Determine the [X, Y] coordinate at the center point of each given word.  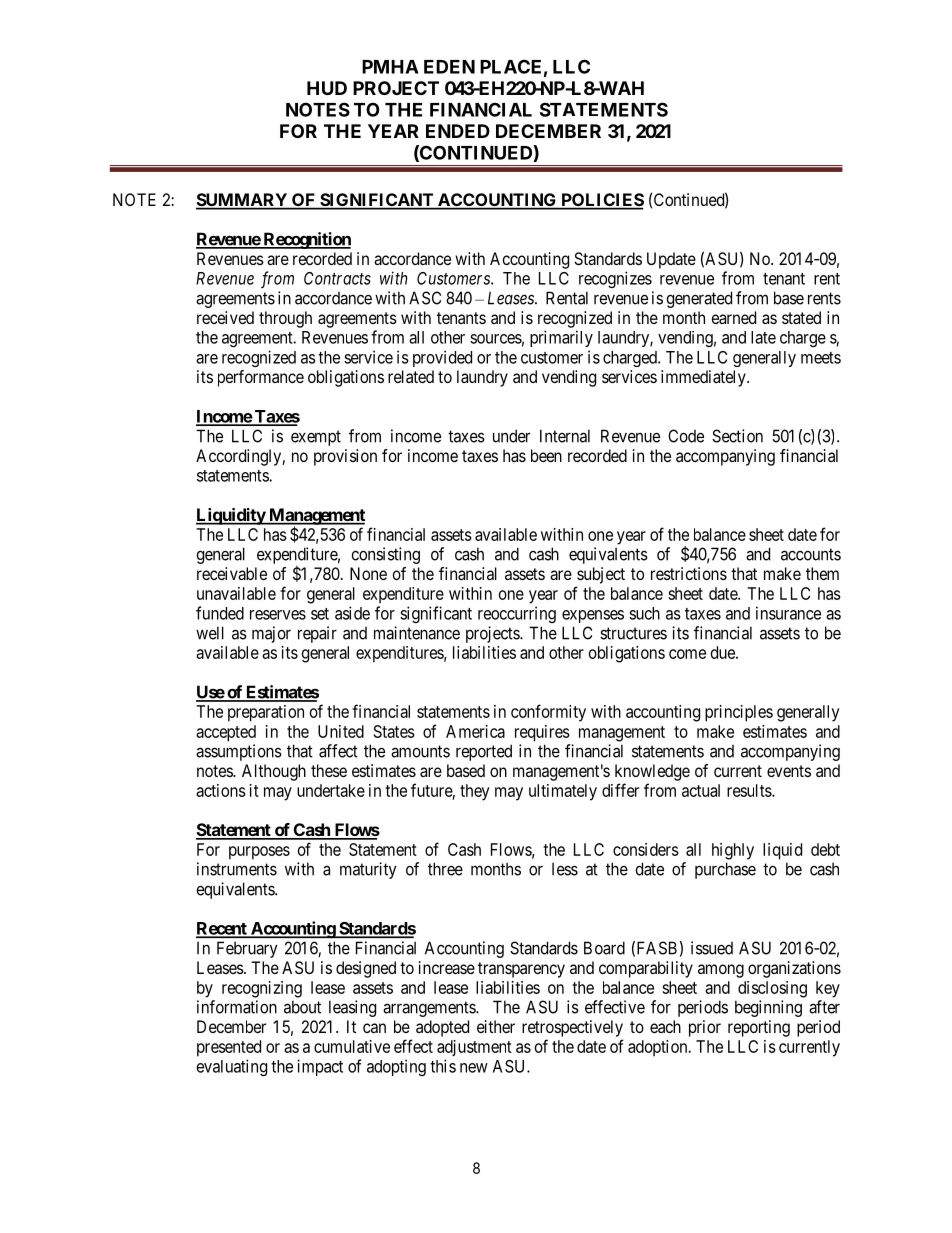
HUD [327, 88]
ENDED [458, 131]
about [302, 1007]
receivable [232, 573]
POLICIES [601, 201]
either [496, 1026]
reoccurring [517, 614]
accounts [811, 554]
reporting [759, 1028]
